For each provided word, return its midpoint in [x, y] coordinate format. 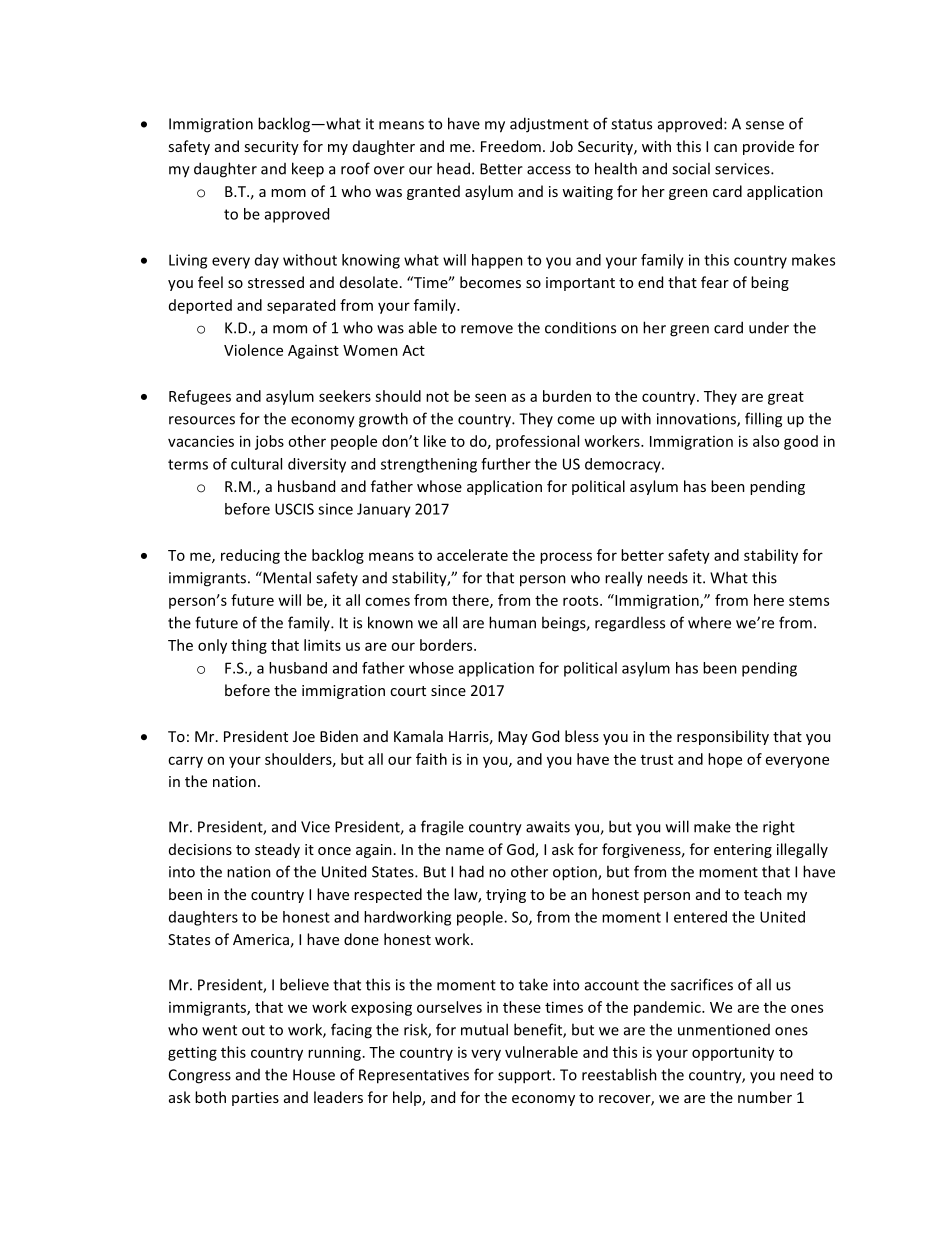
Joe [304, 736]
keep [308, 170]
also [766, 441]
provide [768, 147]
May [513, 738]
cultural [256, 464]
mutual [484, 1029]
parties [255, 1099]
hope [725, 760]
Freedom [511, 146]
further [506, 464]
